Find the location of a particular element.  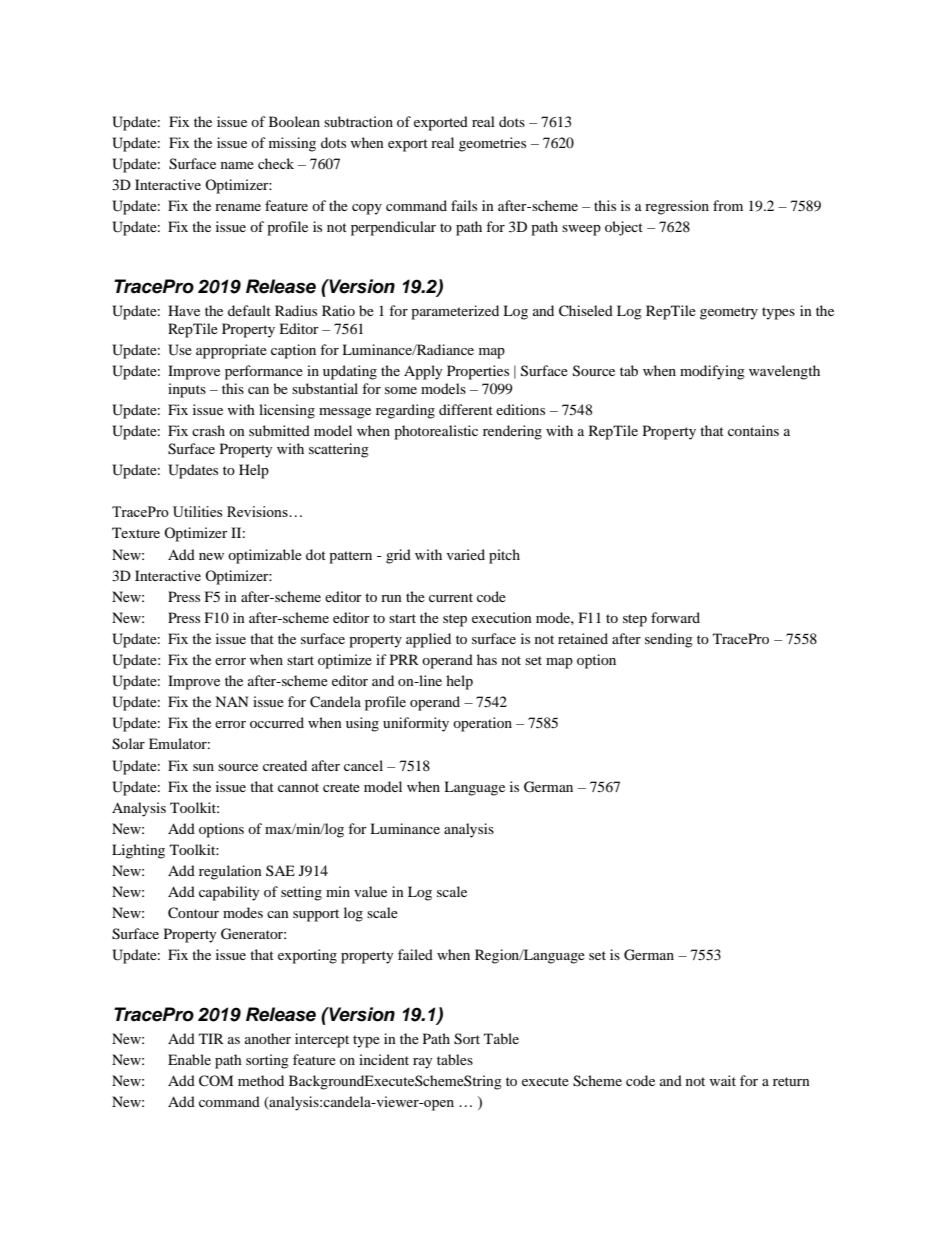

forward is located at coordinates (675, 617).
